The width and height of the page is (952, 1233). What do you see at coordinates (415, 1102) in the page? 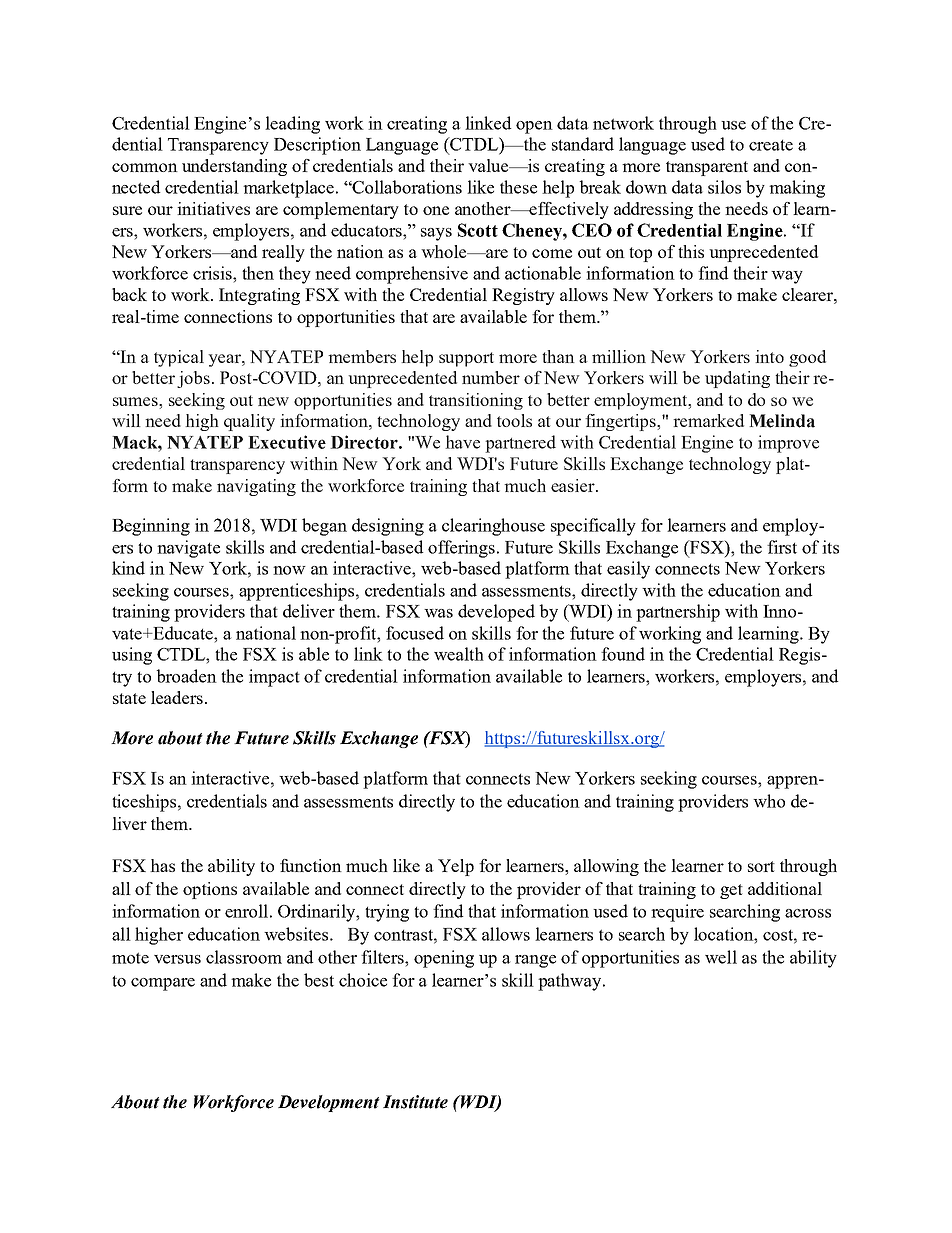
I see `Institute` at bounding box center [415, 1102].
